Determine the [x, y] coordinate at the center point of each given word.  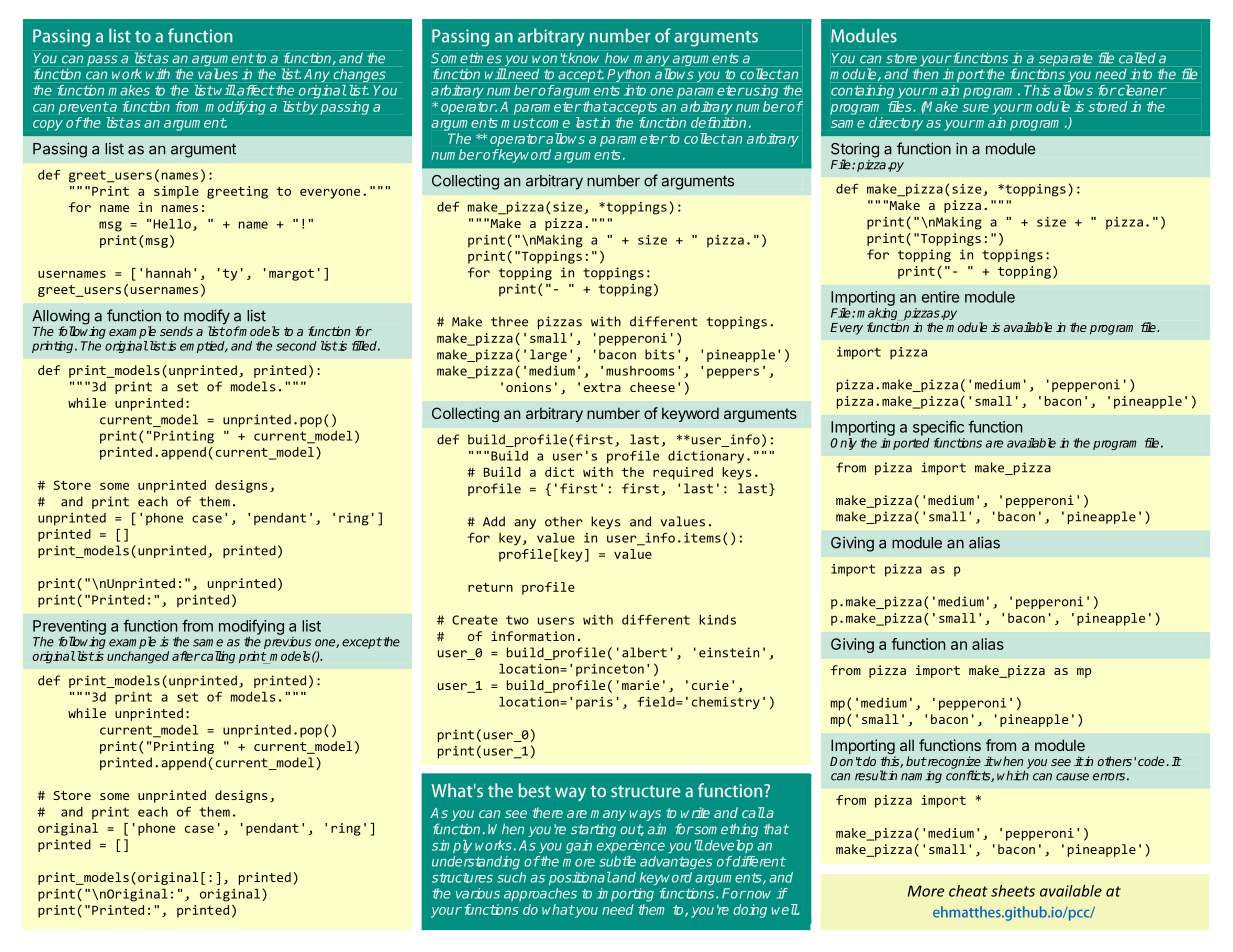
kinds [717, 620]
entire [940, 297]
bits [660, 354]
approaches [540, 894]
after [186, 656]
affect [255, 90]
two [517, 620]
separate [1066, 61]
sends [176, 331]
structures [462, 878]
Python [628, 75]
